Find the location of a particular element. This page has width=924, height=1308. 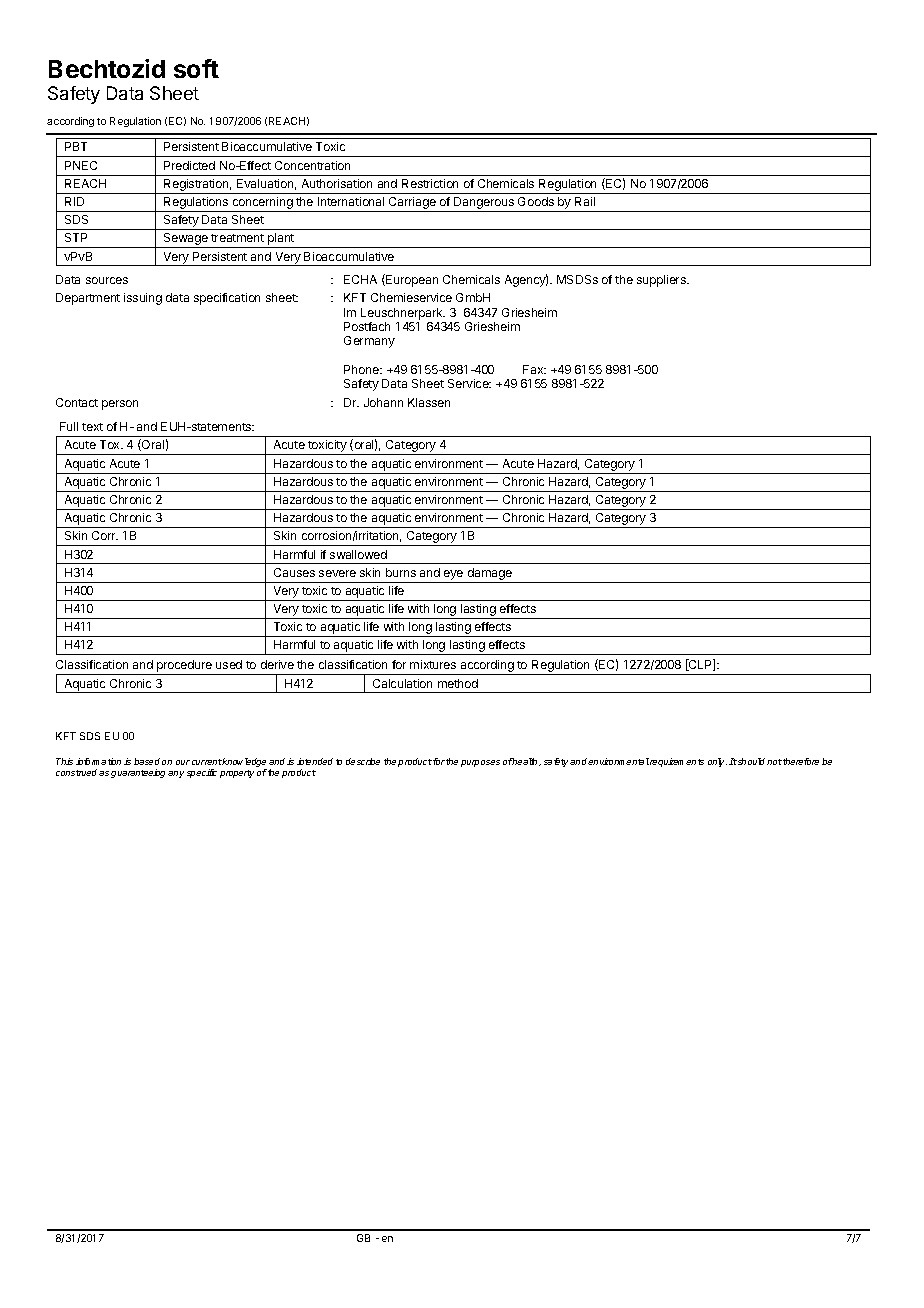

Rail is located at coordinates (585, 201).
